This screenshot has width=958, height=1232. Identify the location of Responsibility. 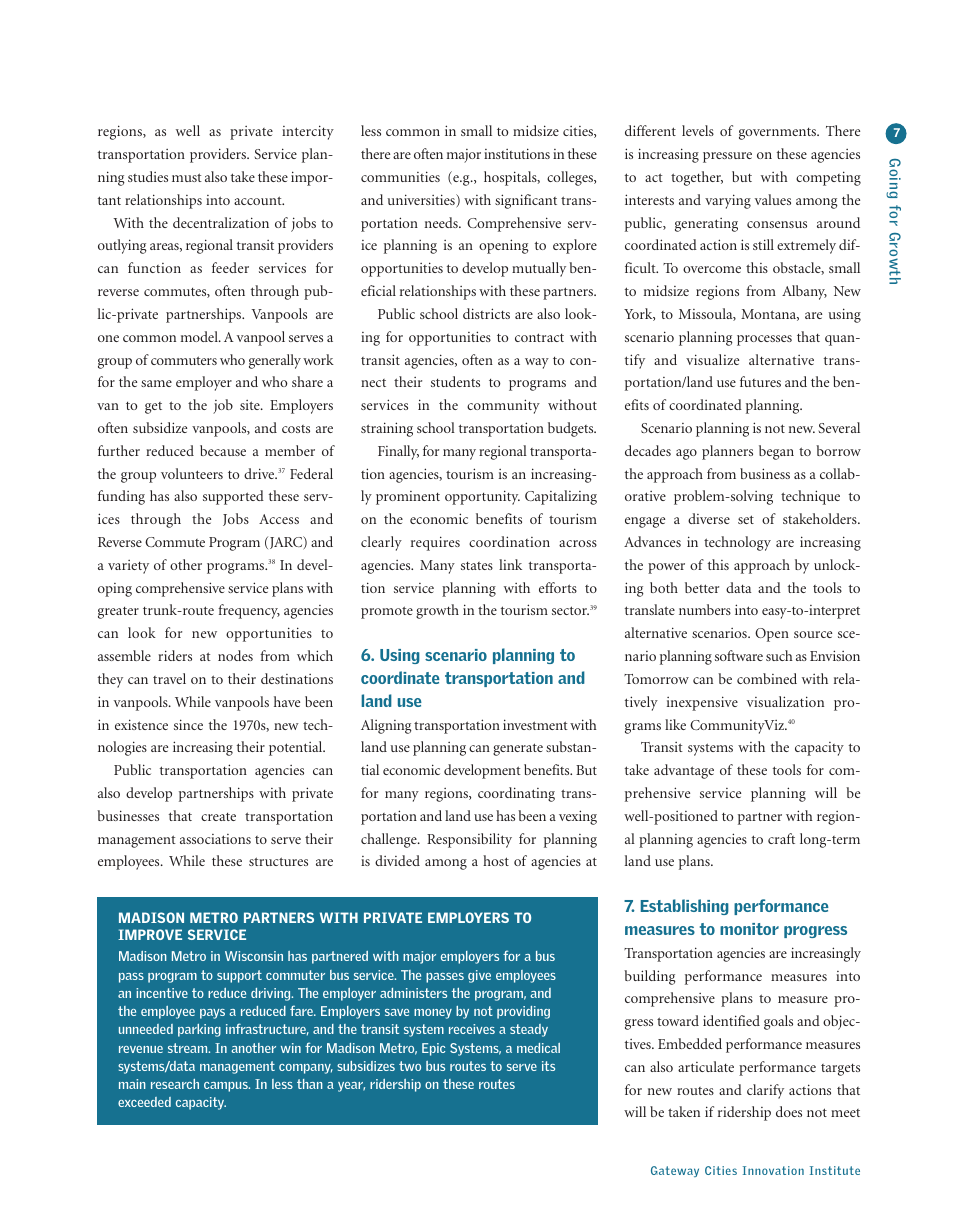
(469, 840).
